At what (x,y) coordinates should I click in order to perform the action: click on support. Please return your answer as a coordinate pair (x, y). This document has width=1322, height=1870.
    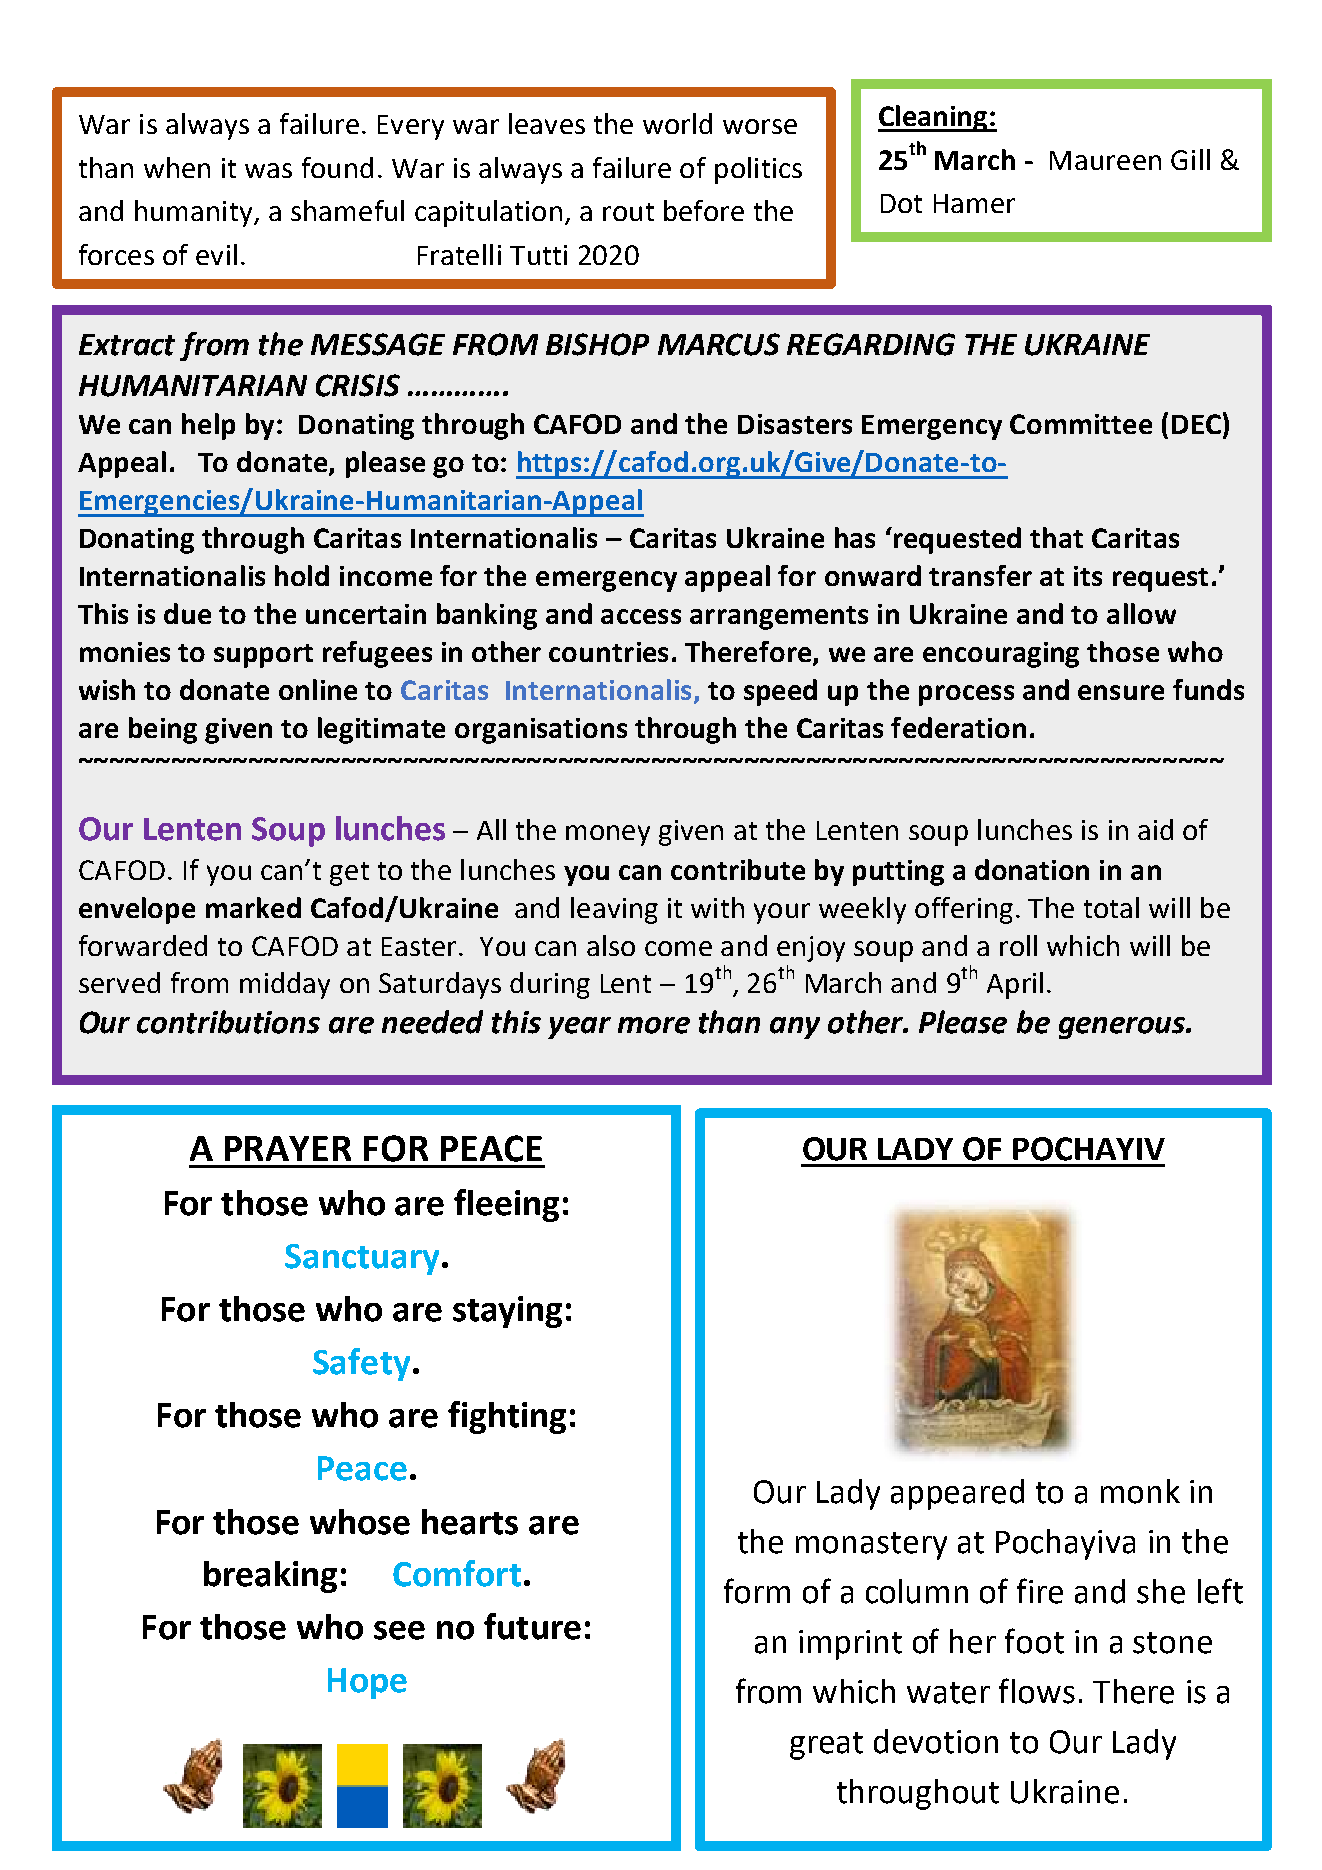
    Looking at the image, I should click on (263, 656).
